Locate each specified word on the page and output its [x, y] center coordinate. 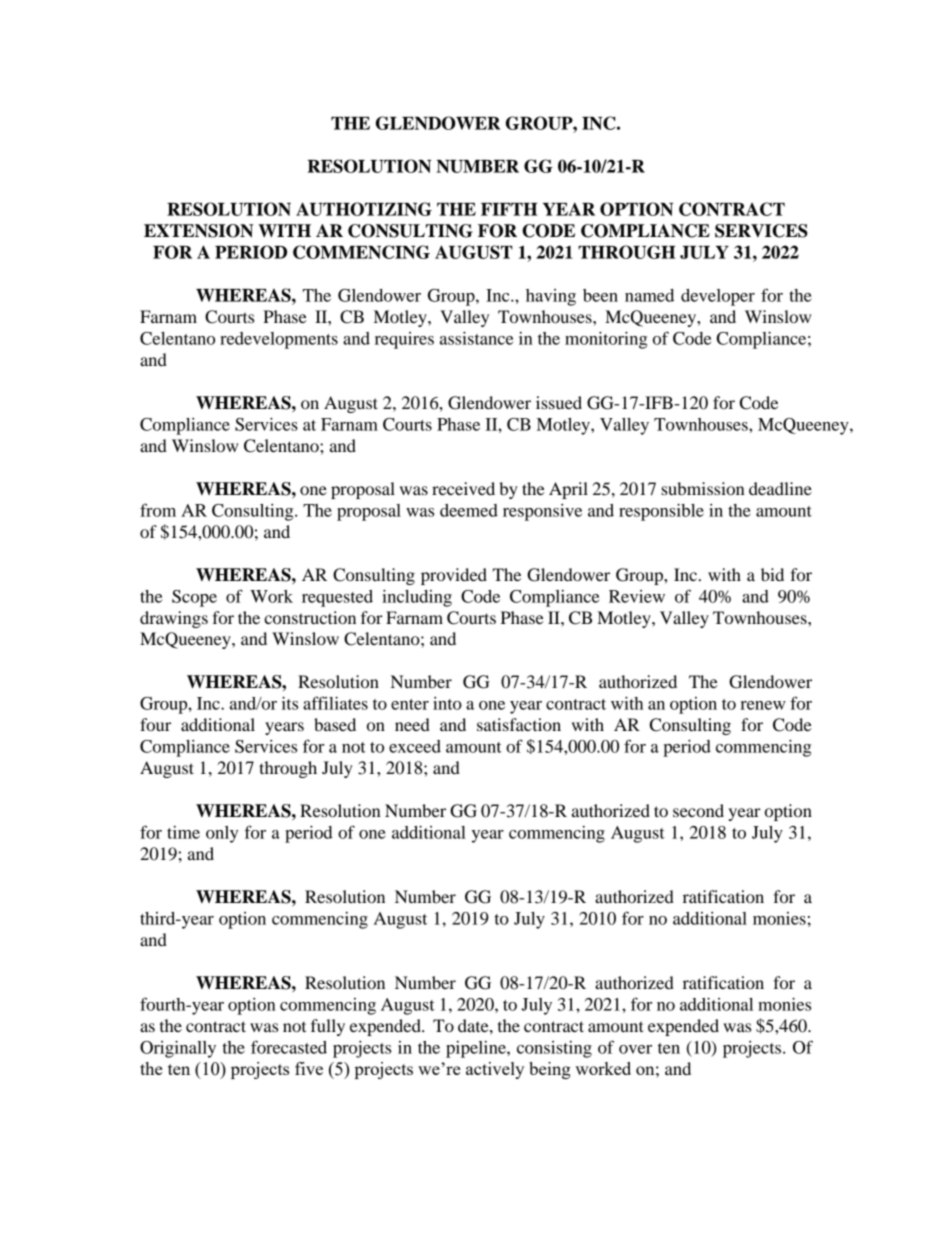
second [698, 810]
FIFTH [509, 209]
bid [772, 574]
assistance [476, 338]
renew [763, 705]
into [447, 703]
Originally [178, 1049]
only [222, 834]
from [158, 510]
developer [718, 297]
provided [454, 576]
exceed [415, 746]
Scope [194, 598]
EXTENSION [198, 231]
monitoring [606, 340]
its [290, 703]
